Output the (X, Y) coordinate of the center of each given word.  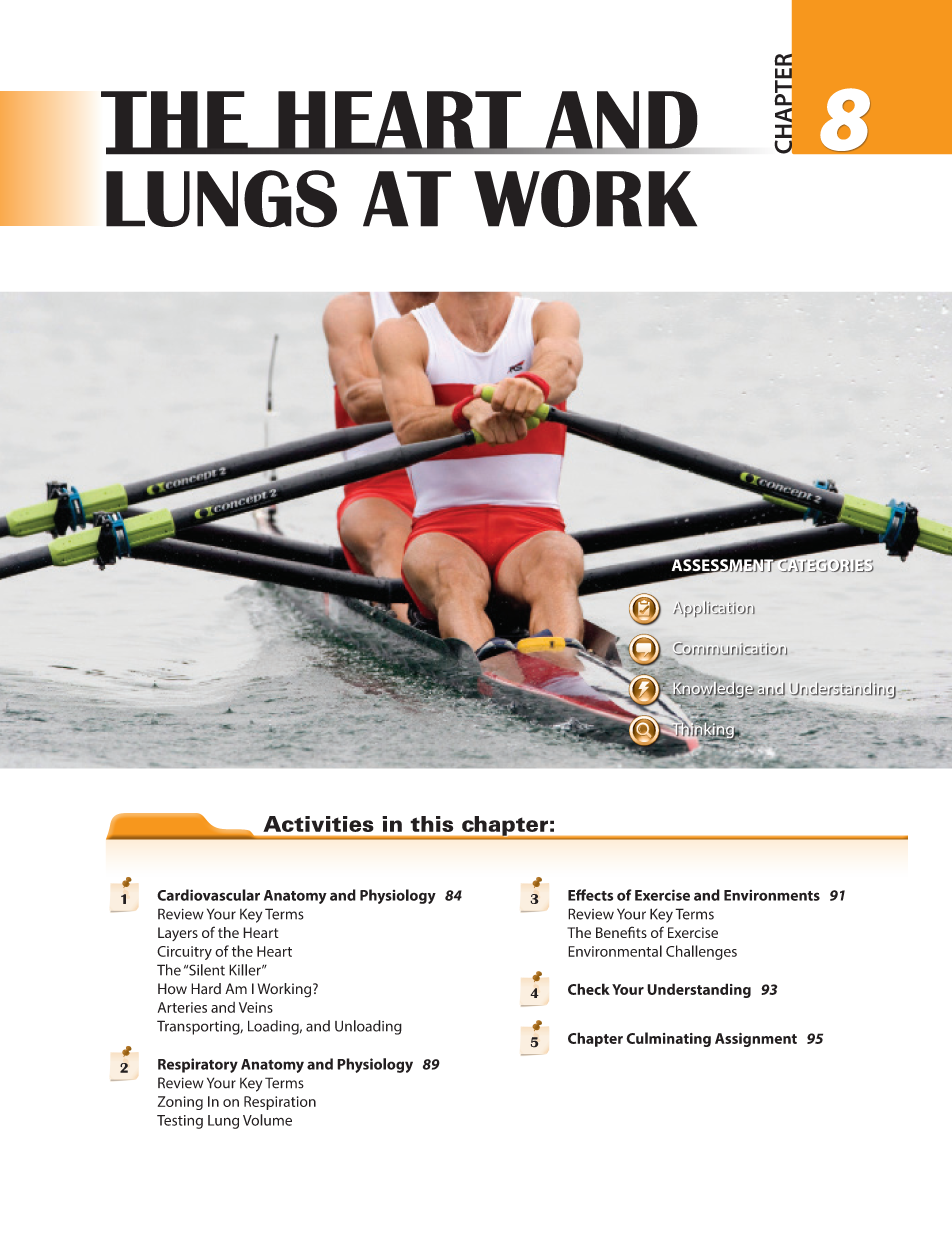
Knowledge (712, 690)
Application (714, 609)
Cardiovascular (208, 895)
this (431, 824)
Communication (730, 649)
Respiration (280, 1103)
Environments (772, 895)
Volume (267, 1120)
